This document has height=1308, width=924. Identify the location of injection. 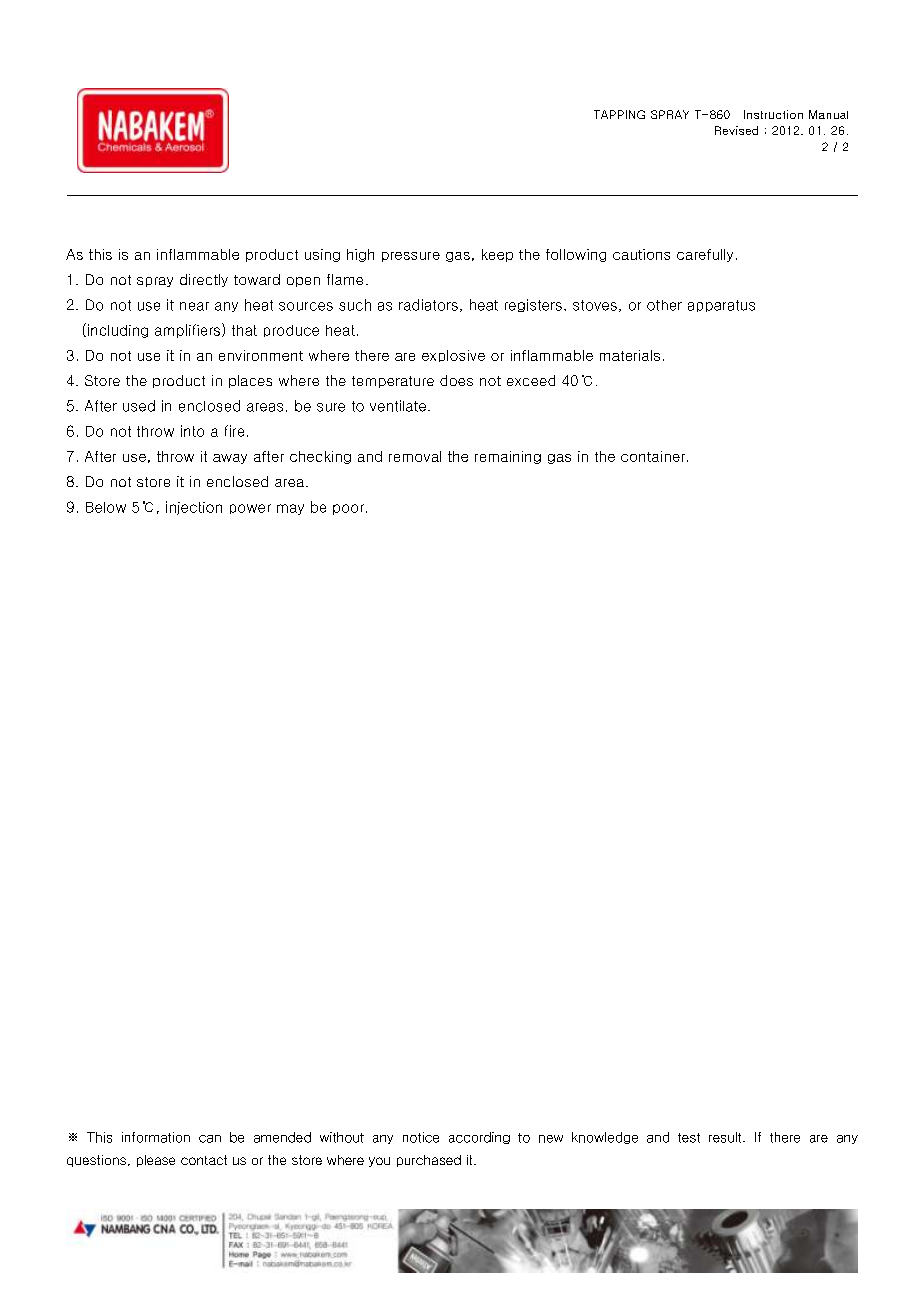
(194, 508).
